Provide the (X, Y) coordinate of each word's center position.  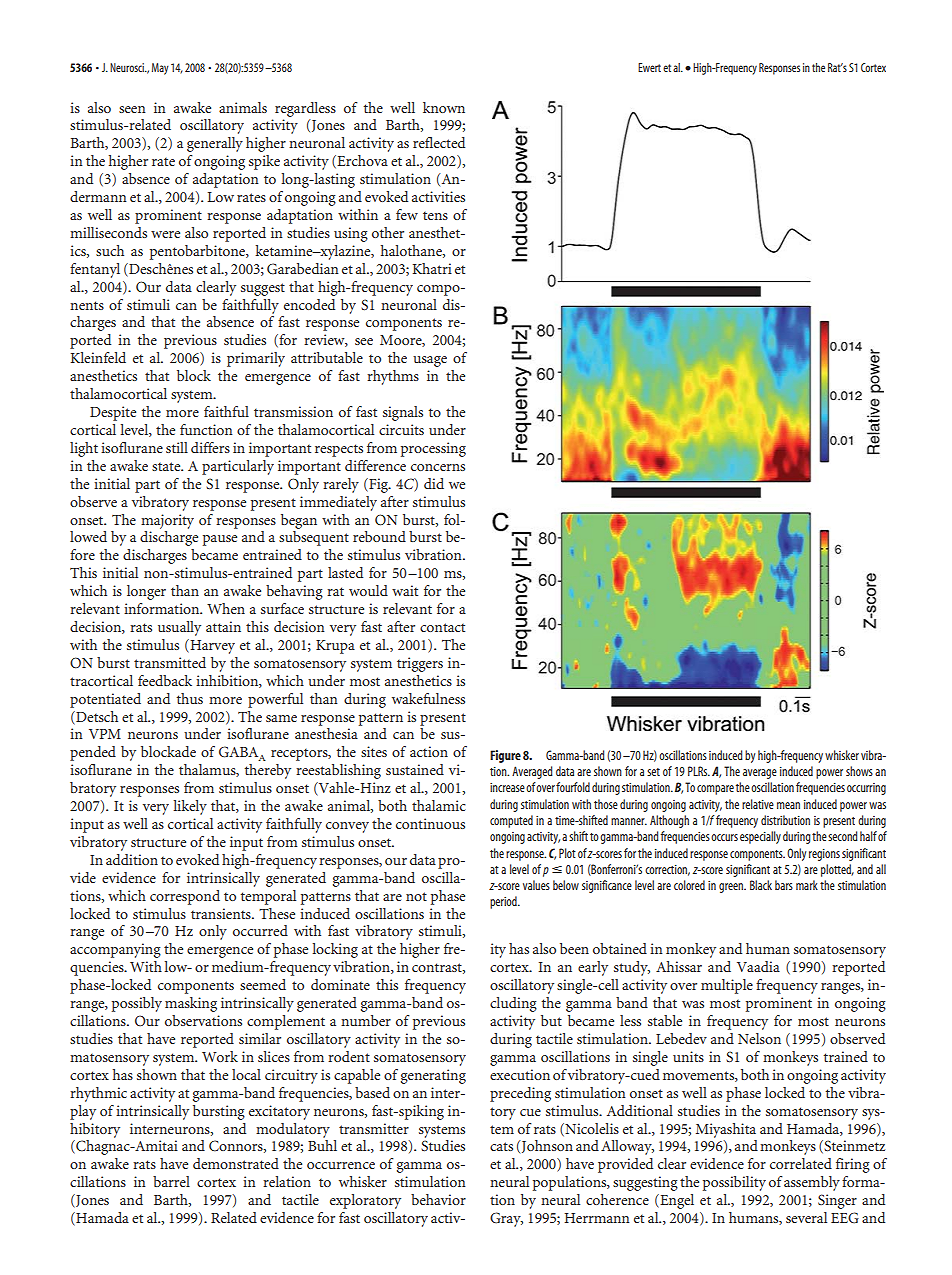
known (444, 107)
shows (859, 771)
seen (132, 109)
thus (190, 698)
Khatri (432, 268)
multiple (727, 986)
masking (191, 1004)
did (434, 483)
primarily (256, 359)
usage (430, 361)
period (504, 902)
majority (167, 521)
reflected (439, 142)
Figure (505, 756)
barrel (171, 1181)
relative (758, 804)
